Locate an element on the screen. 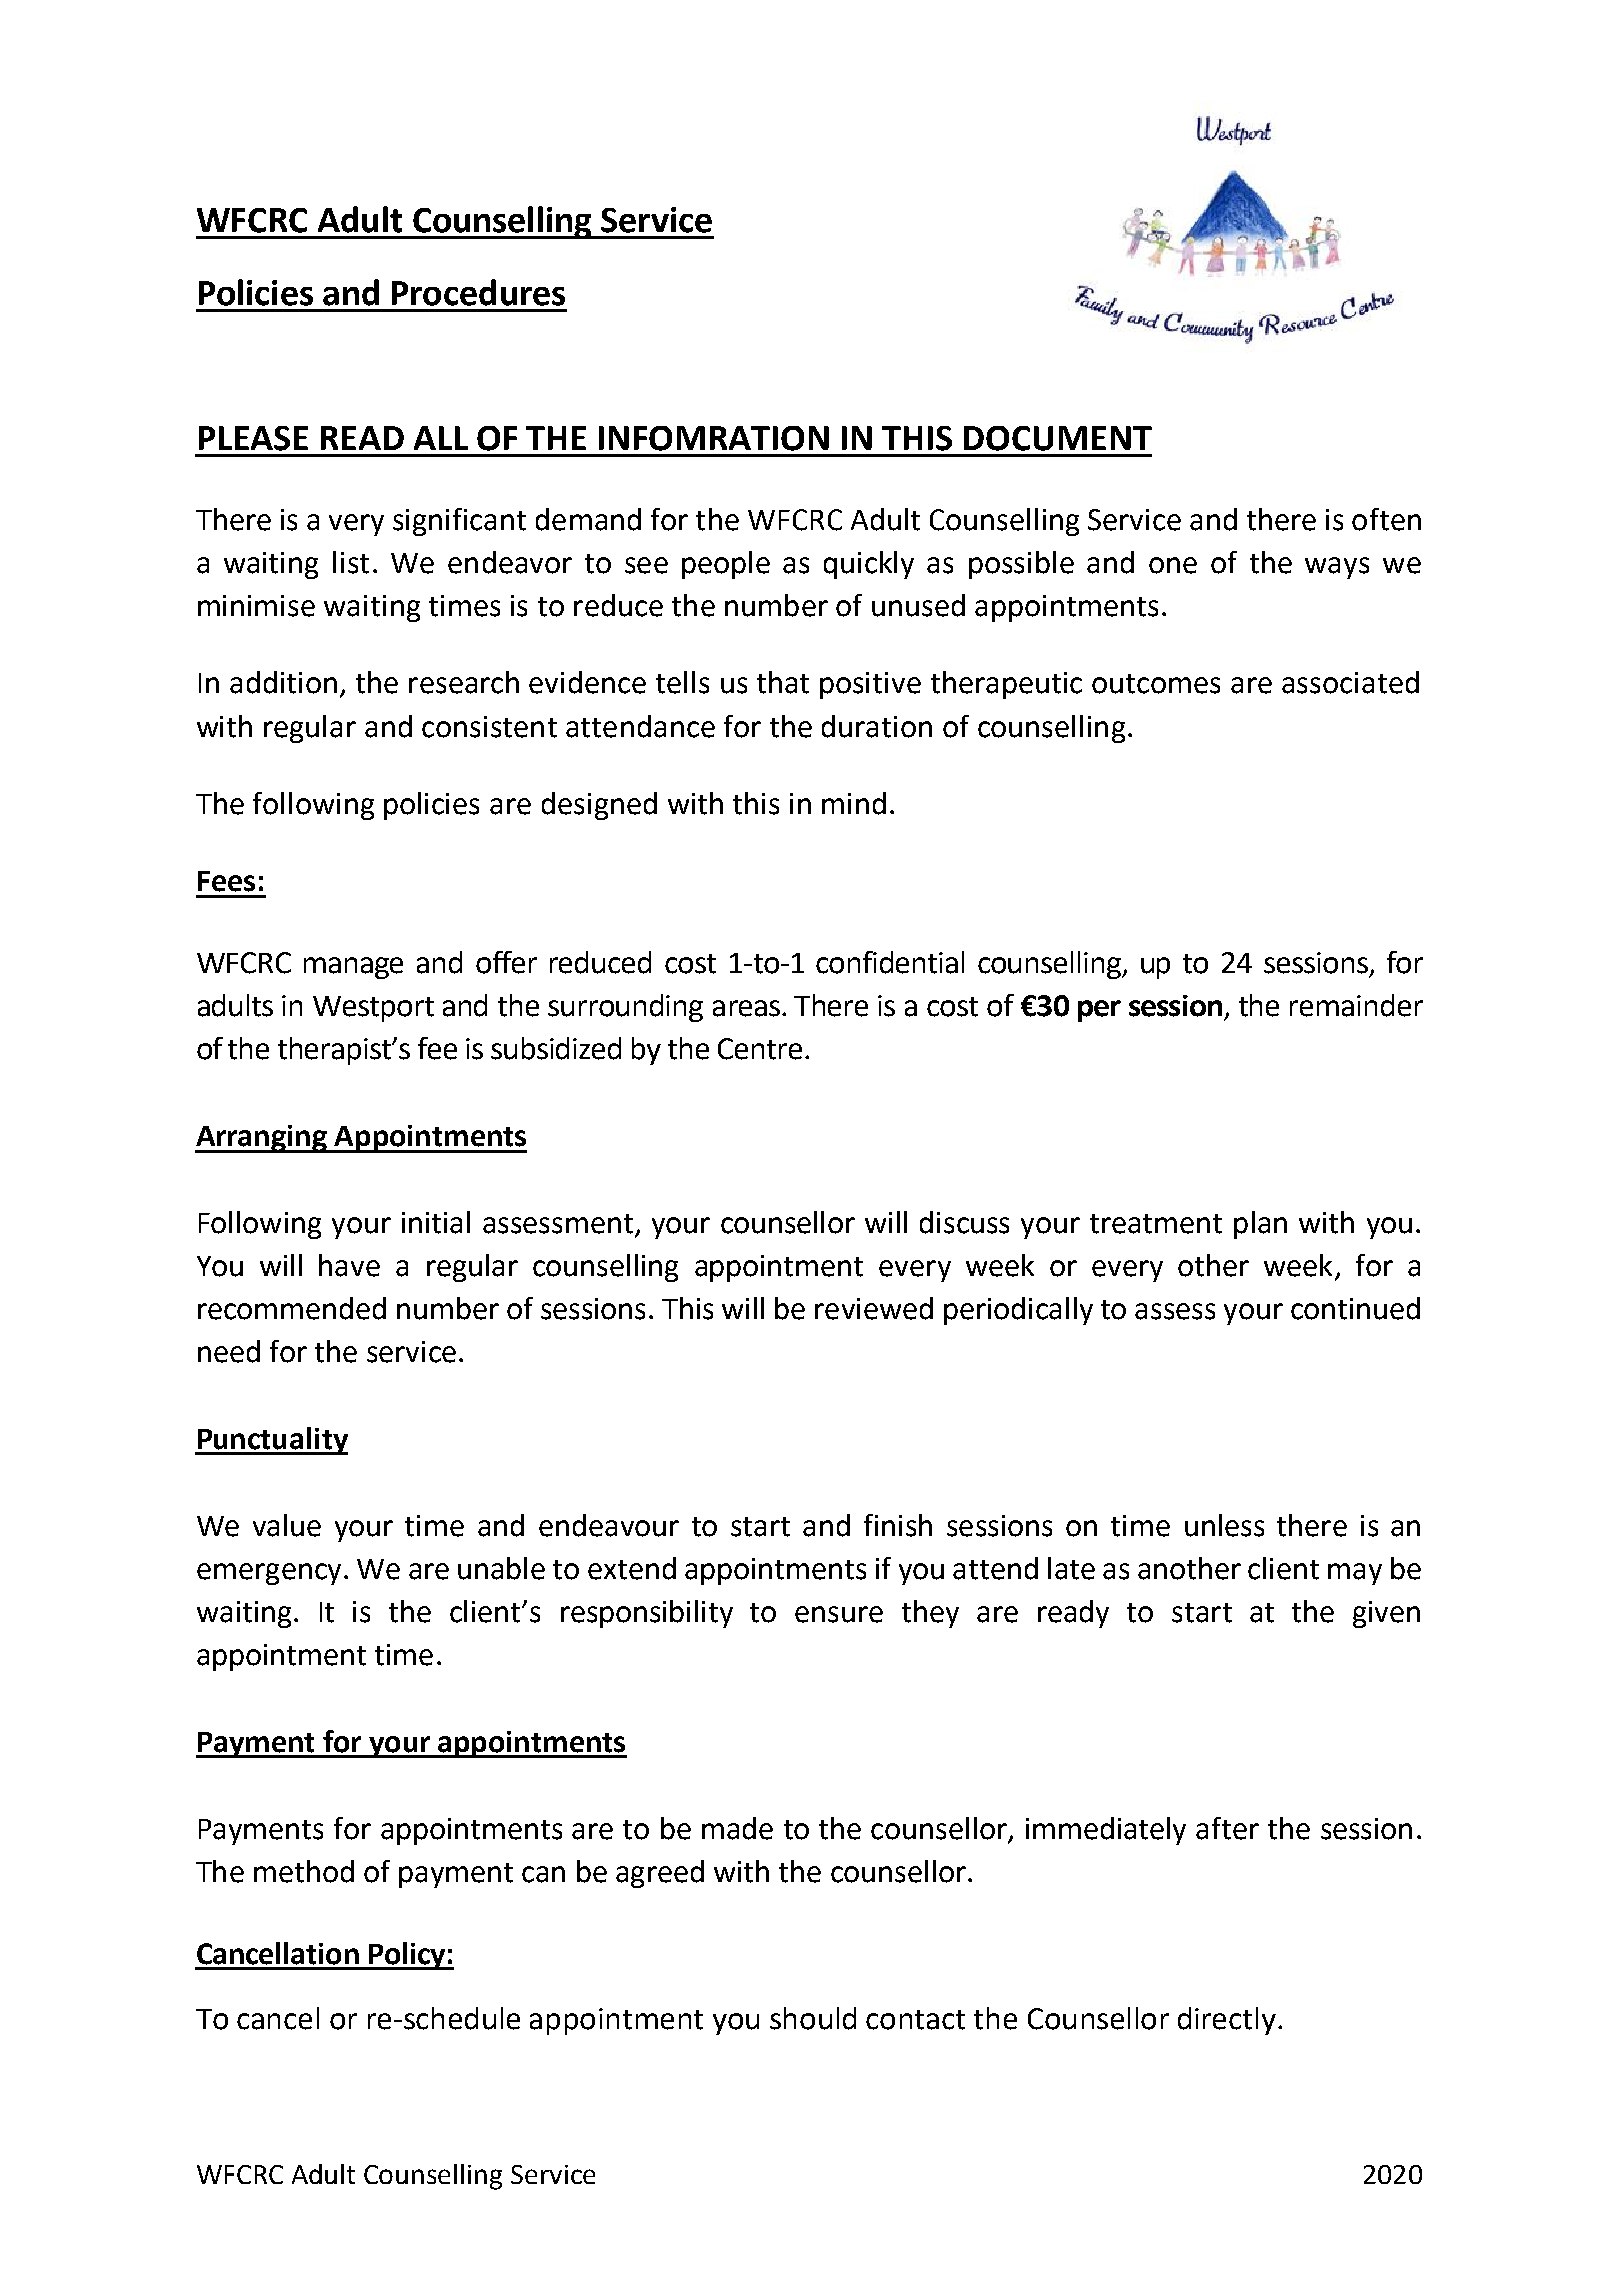 This screenshot has width=1618, height=2288. DOCUMENT is located at coordinates (1058, 438).
